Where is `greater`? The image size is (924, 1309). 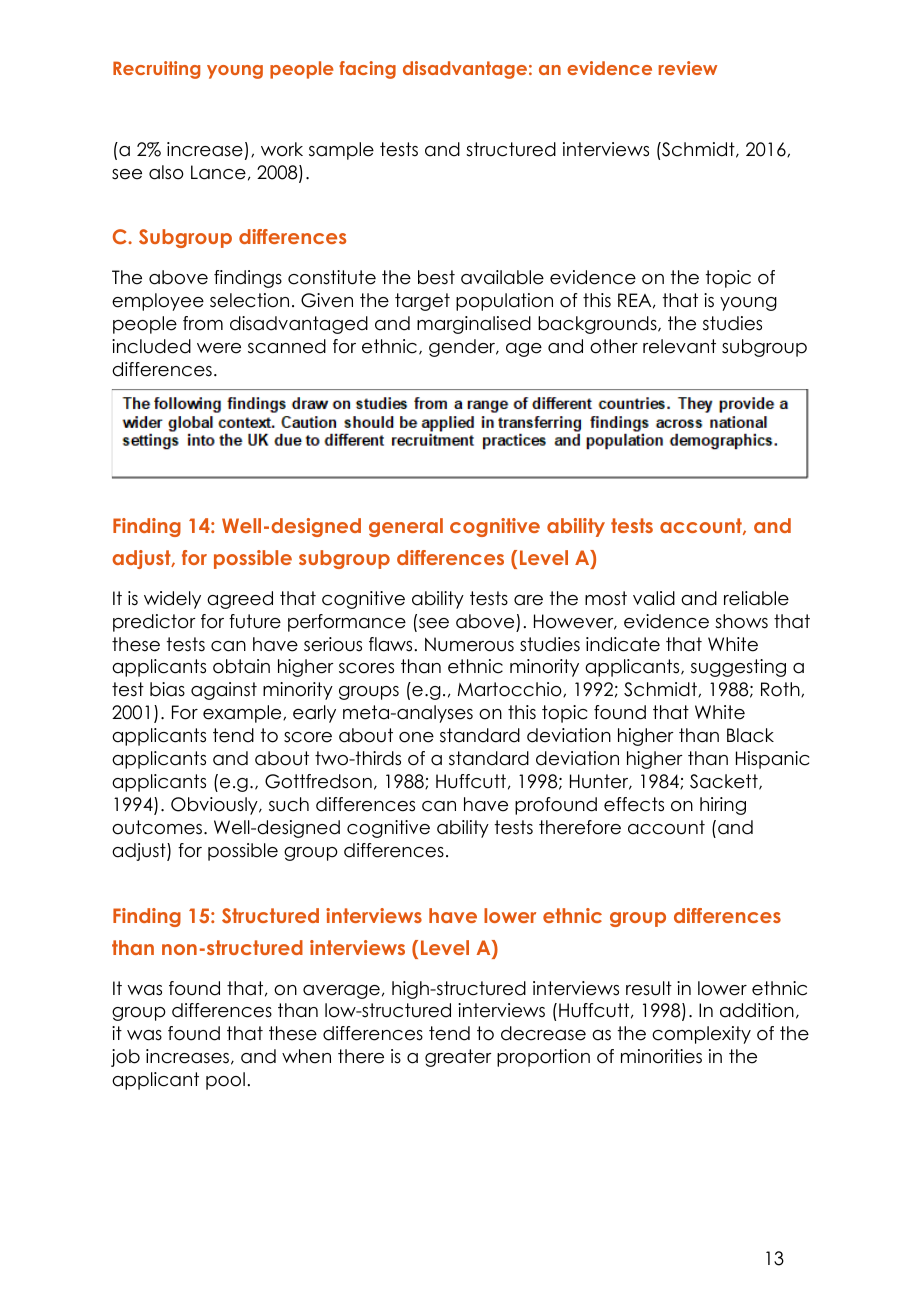
greater is located at coordinates (458, 1058).
